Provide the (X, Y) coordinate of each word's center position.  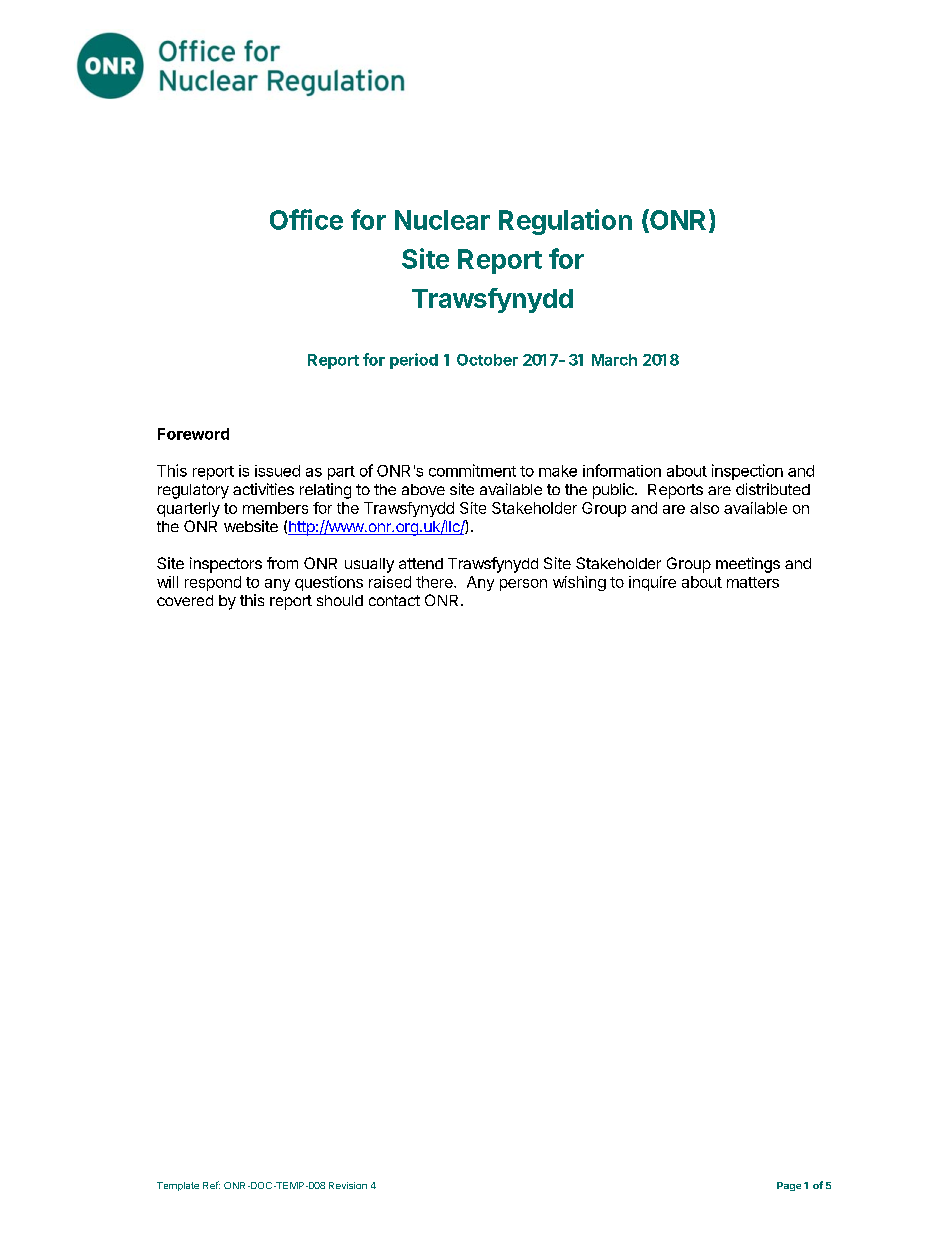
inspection (747, 472)
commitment (472, 470)
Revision (348, 1185)
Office (306, 219)
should (340, 600)
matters (753, 582)
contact (394, 600)
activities (263, 489)
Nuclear (442, 220)
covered (185, 600)
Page (789, 1186)
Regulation (565, 222)
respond (213, 583)
